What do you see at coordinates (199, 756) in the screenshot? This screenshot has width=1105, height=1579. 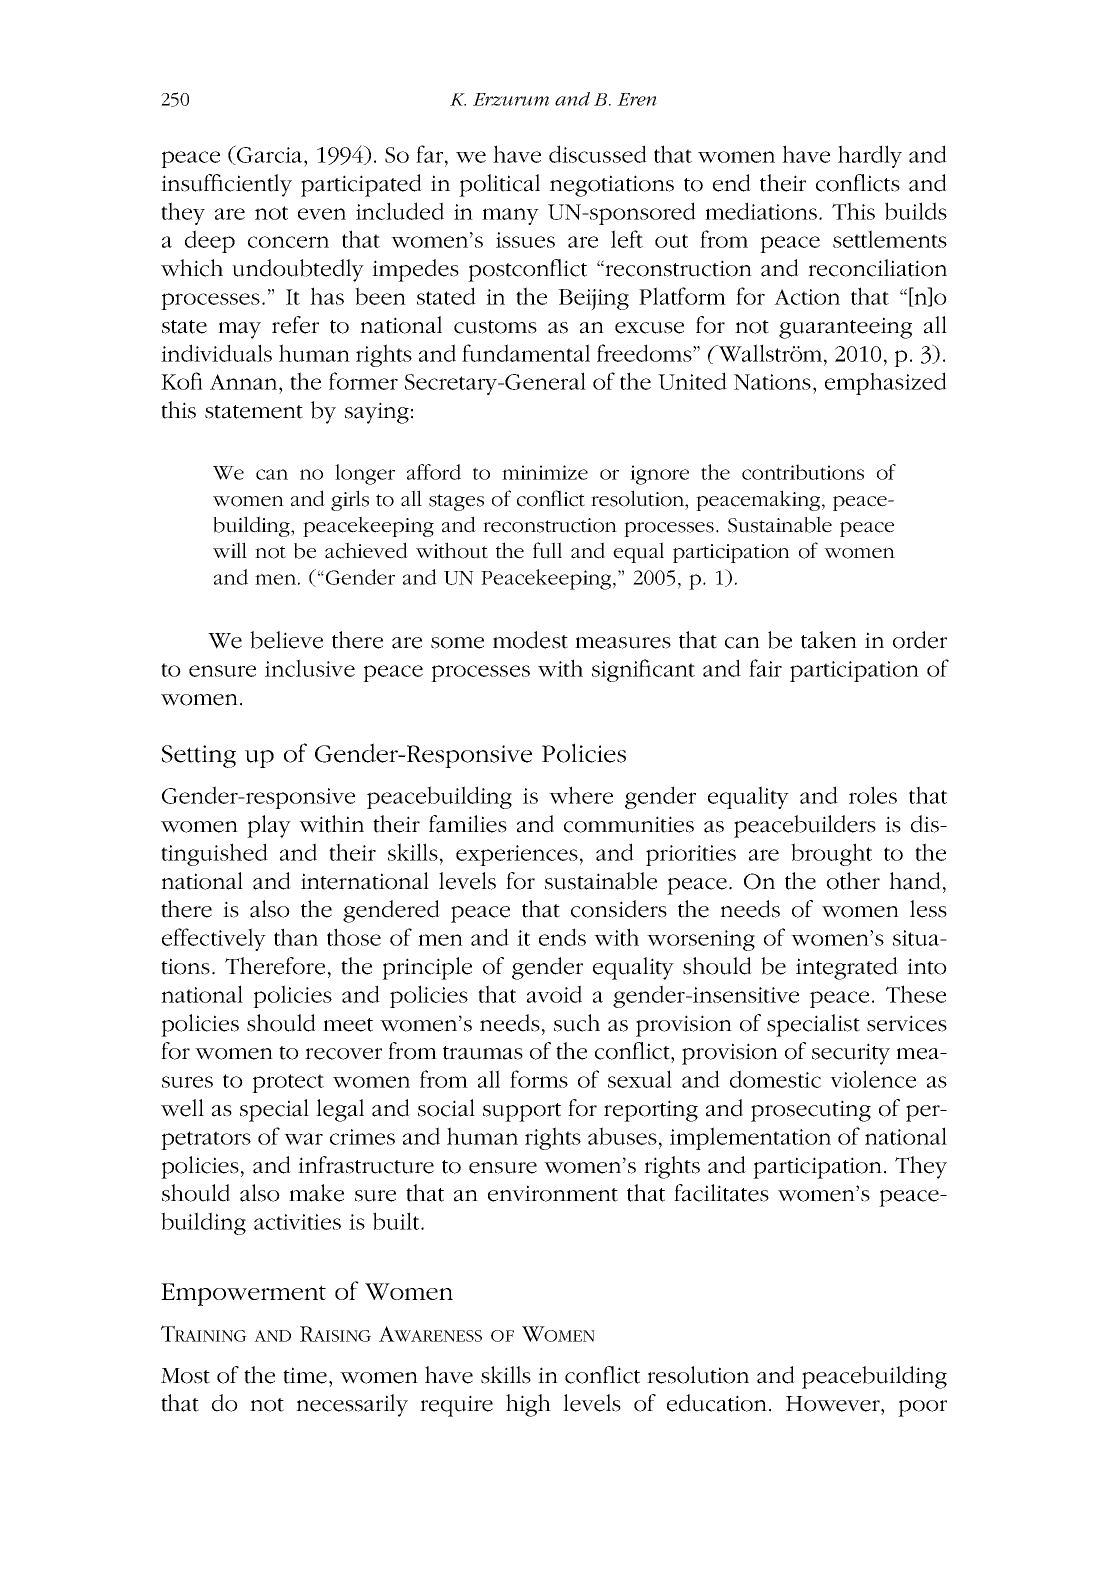 I see `Setting` at bounding box center [199, 756].
